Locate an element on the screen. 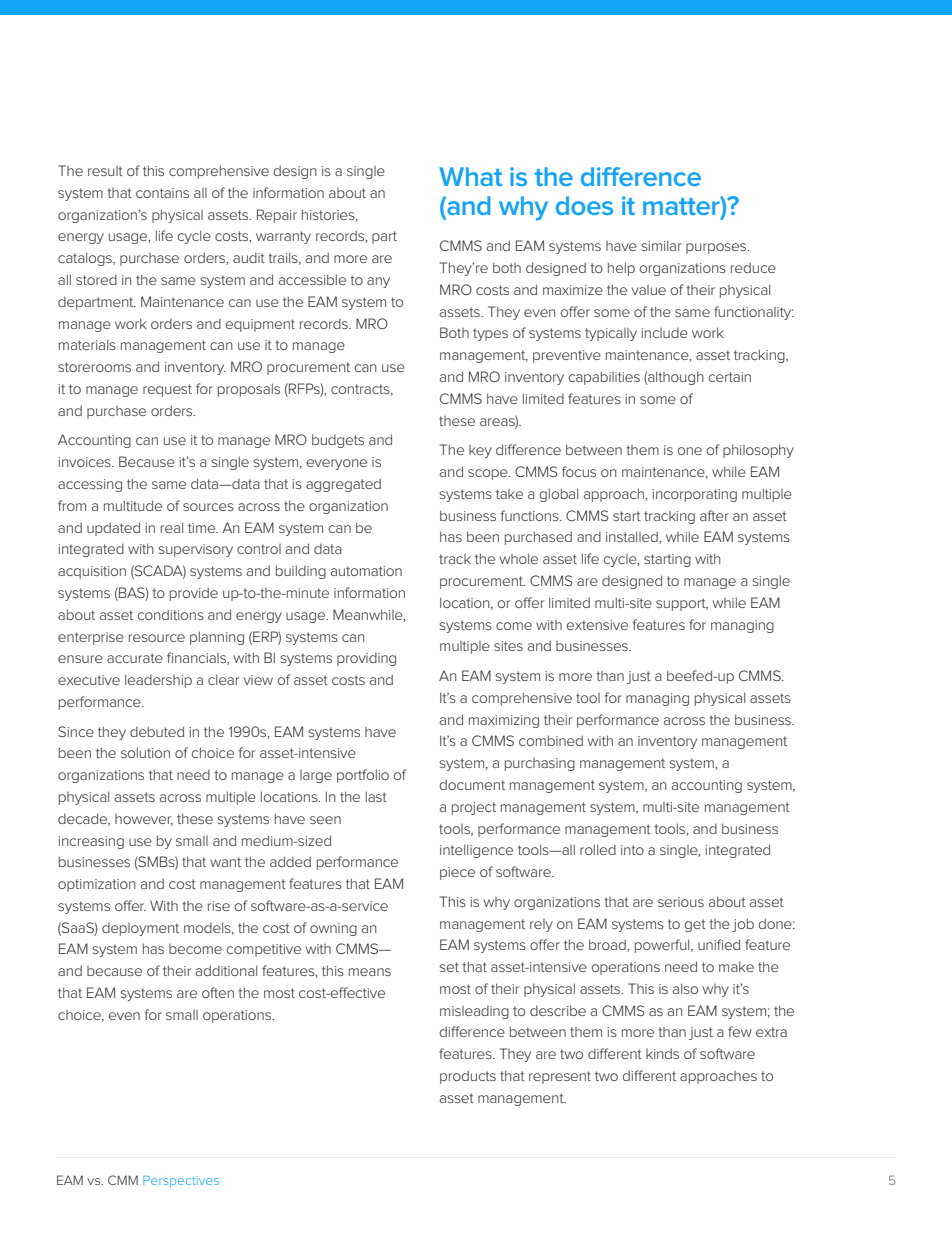 The height and width of the screenshot is (1233, 952). similar is located at coordinates (661, 245).
